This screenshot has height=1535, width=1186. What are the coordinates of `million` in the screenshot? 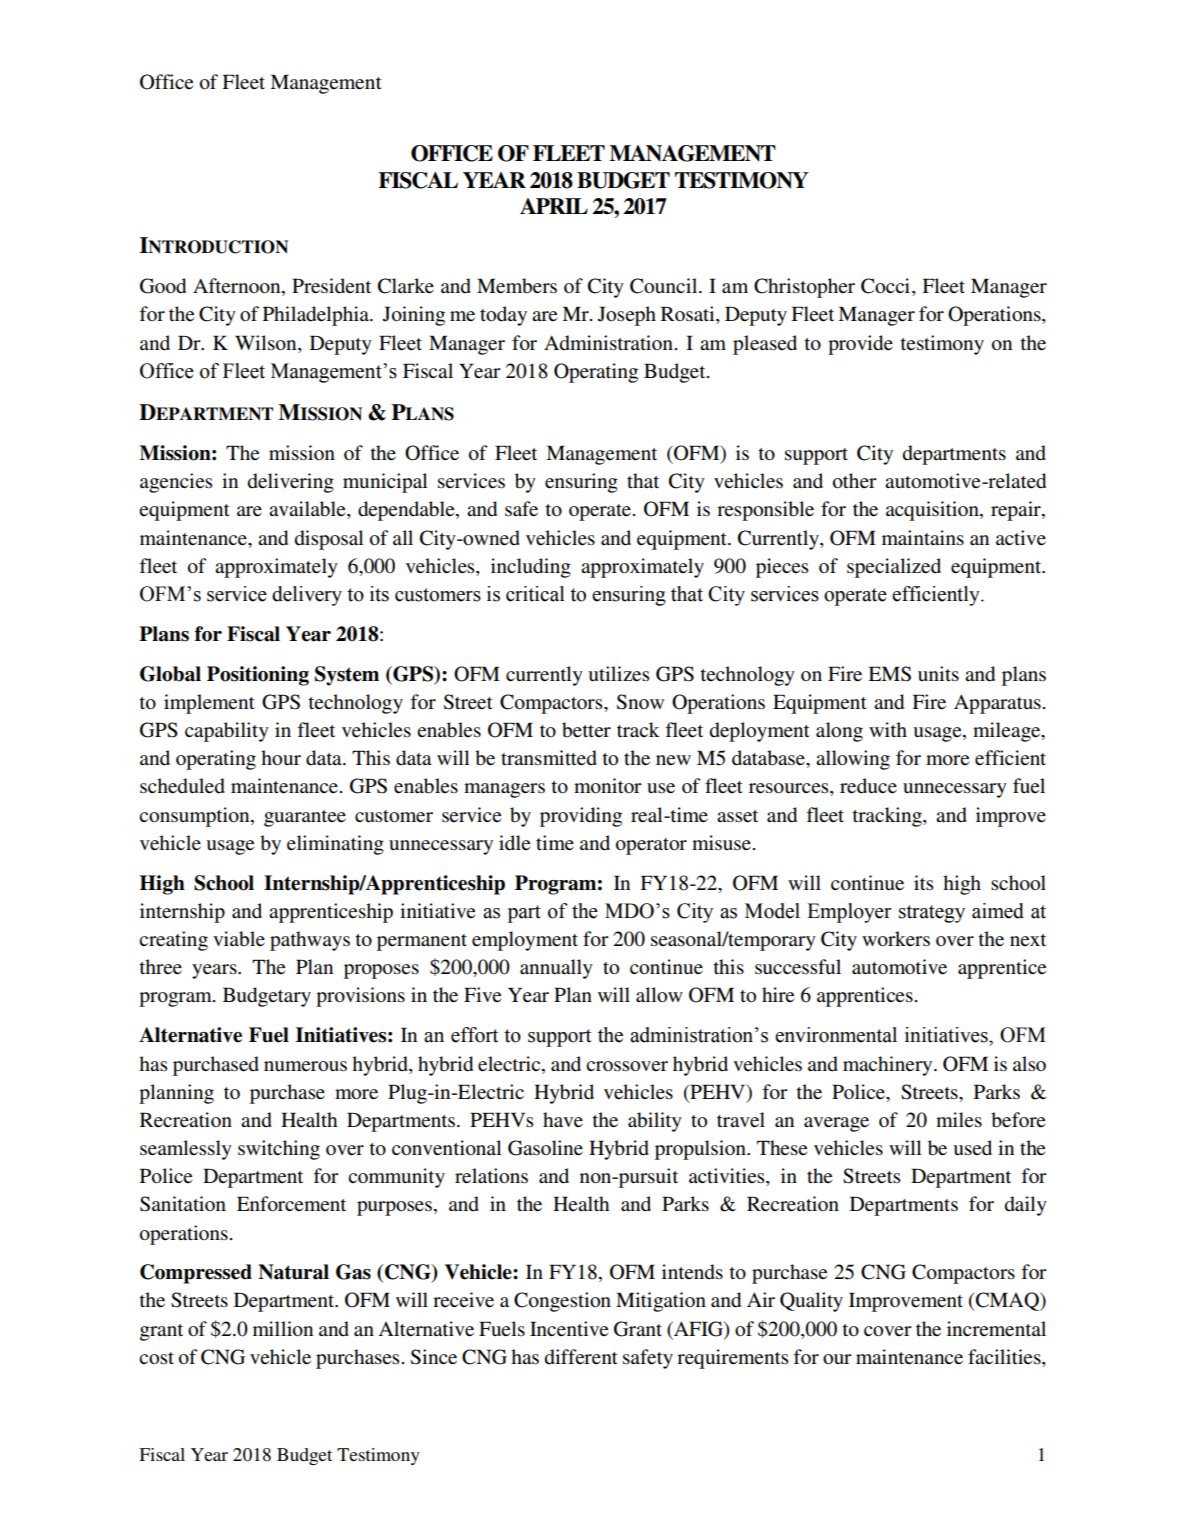 It's located at (283, 1329).
